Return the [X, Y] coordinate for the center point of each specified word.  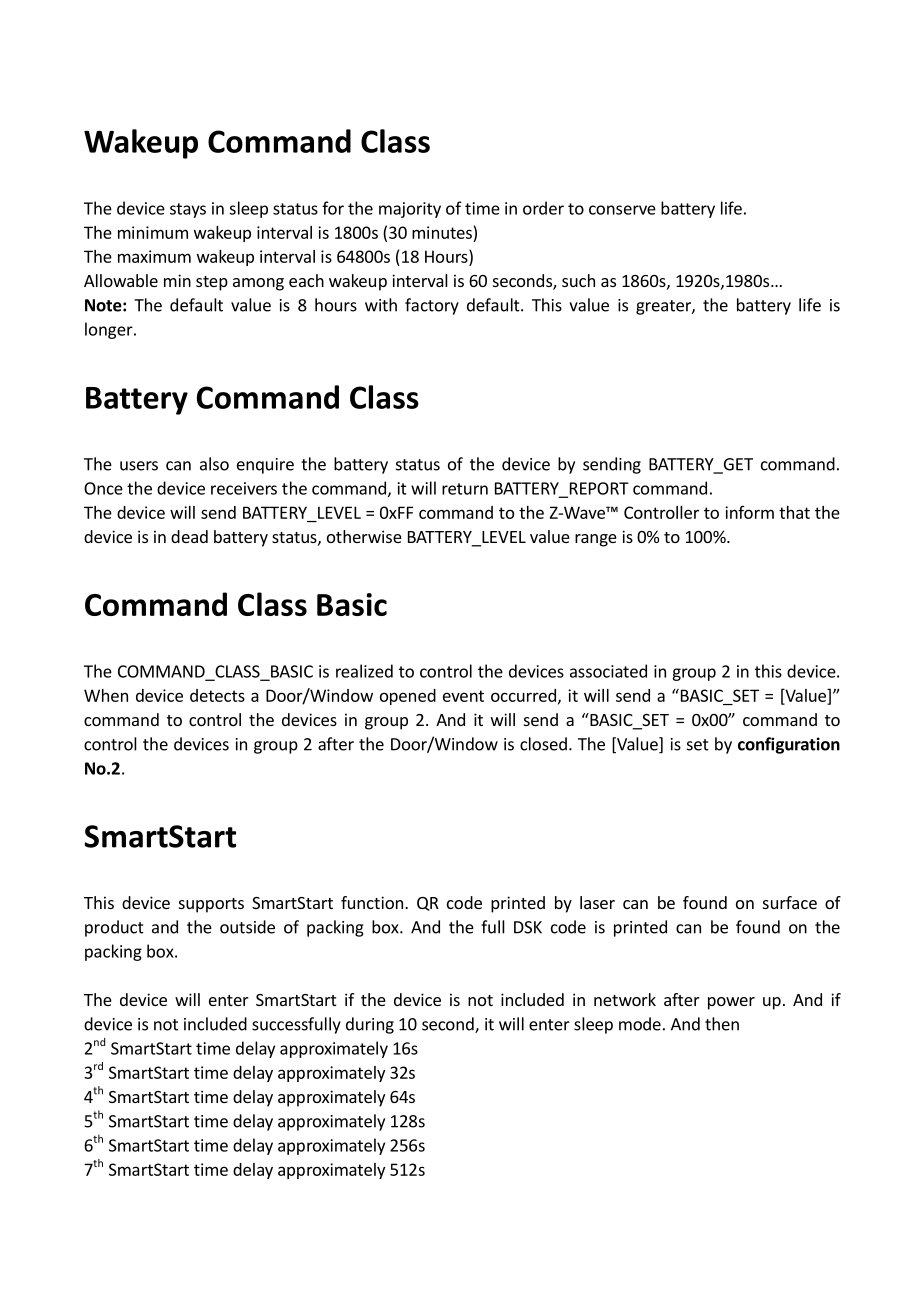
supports [211, 905]
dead [189, 536]
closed [543, 744]
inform [749, 512]
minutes [442, 232]
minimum [153, 232]
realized [364, 671]
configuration [789, 745]
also [214, 464]
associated [608, 671]
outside [247, 927]
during [370, 1025]
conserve [622, 210]
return [465, 489]
